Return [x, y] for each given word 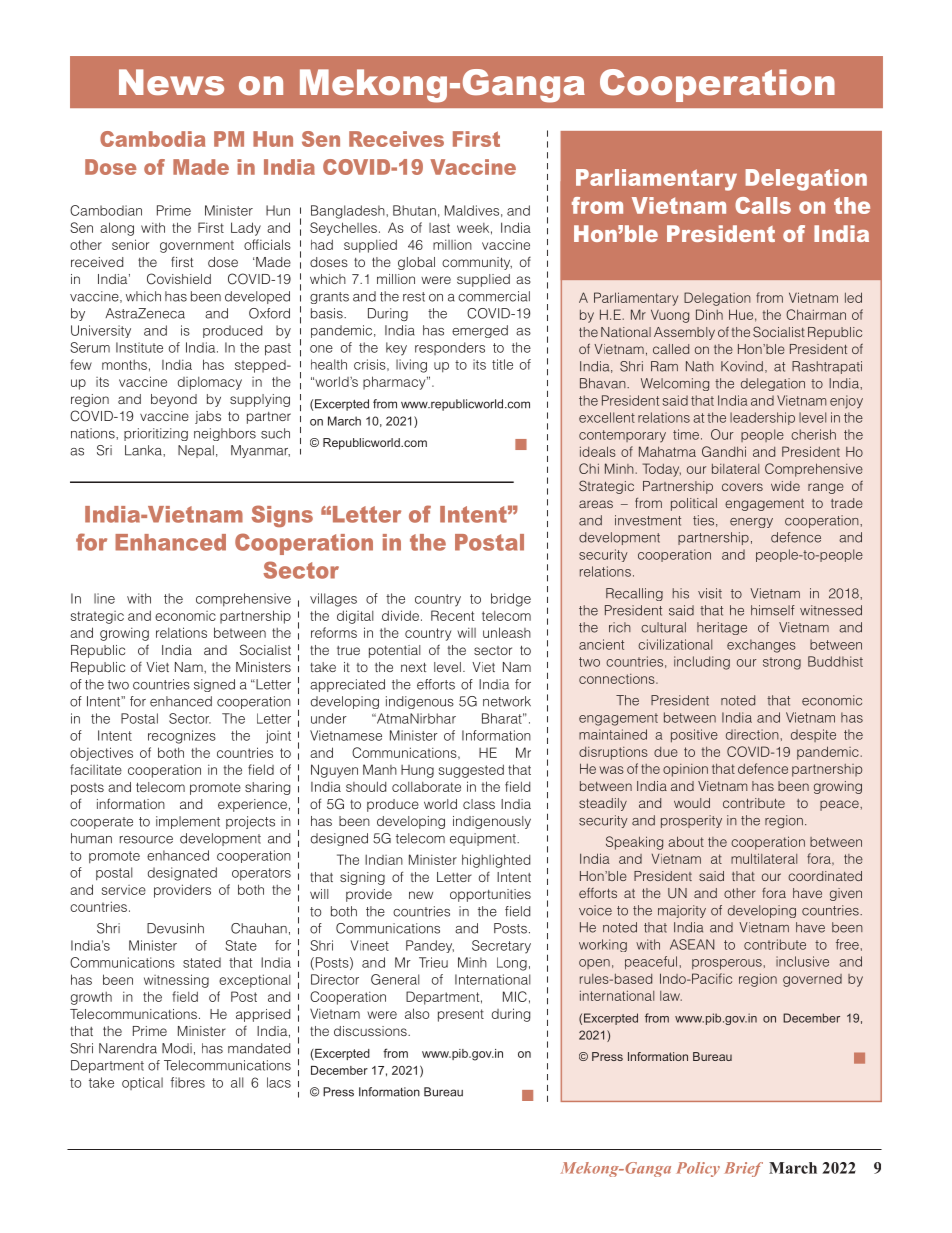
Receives [396, 139]
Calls [763, 205]
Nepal [196, 451]
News [171, 82]
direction [752, 734]
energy [751, 523]
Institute [139, 347]
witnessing [176, 981]
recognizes [182, 737]
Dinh [709, 314]
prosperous [727, 964]
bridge [511, 600]
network [507, 701]
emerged [480, 331]
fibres [187, 1082]
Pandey [430, 946]
